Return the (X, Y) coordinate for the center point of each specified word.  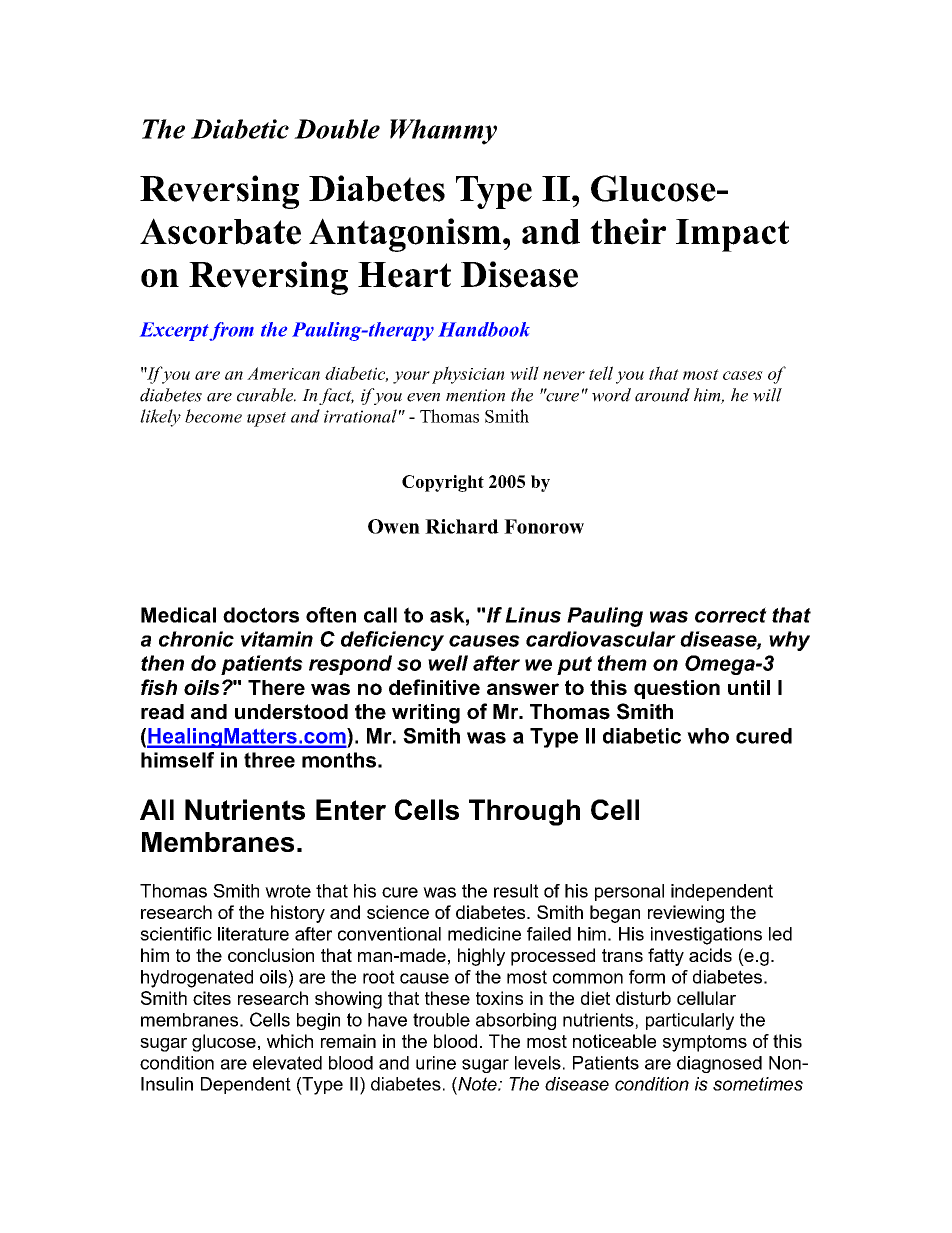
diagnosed (719, 1064)
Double (337, 129)
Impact (732, 235)
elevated (287, 1063)
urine (436, 1063)
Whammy (443, 132)
